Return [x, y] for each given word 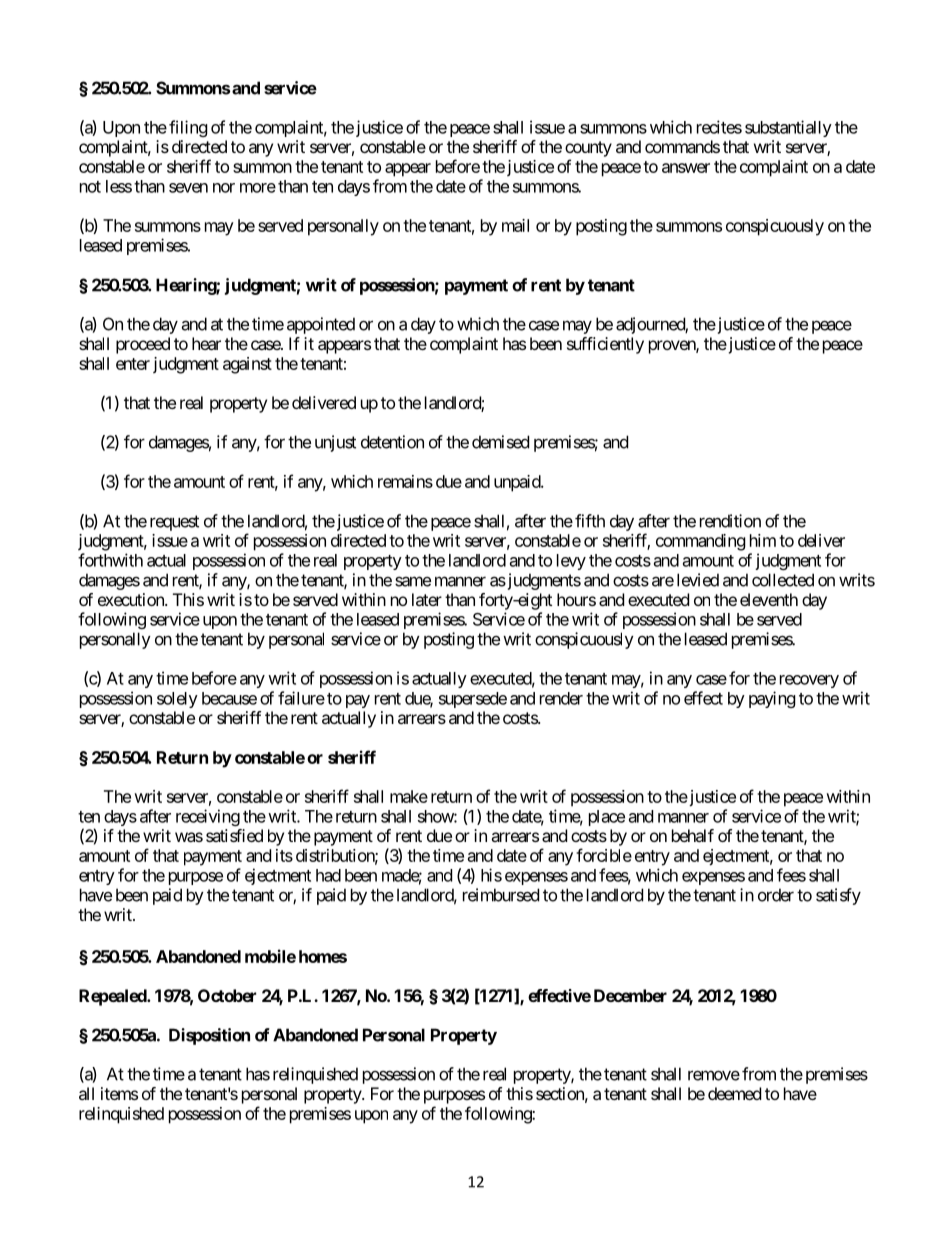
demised [500, 442]
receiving [208, 817]
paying [772, 699]
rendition [730, 521]
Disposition [209, 1036]
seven [188, 188]
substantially [788, 128]
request [174, 523]
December [630, 995]
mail [515, 225]
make [409, 796]
